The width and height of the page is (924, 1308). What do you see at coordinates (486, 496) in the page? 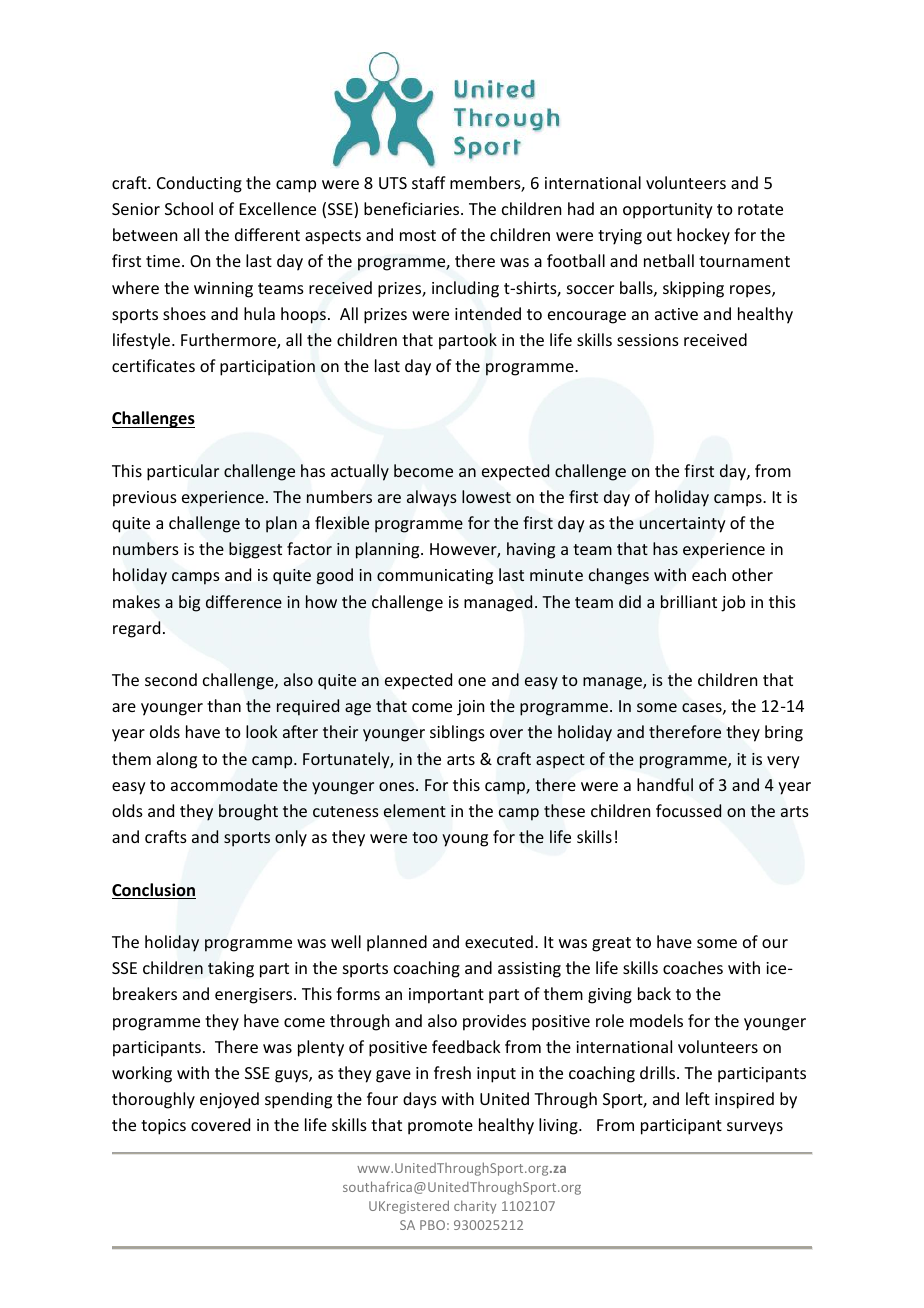
I see `lowest` at bounding box center [486, 496].
